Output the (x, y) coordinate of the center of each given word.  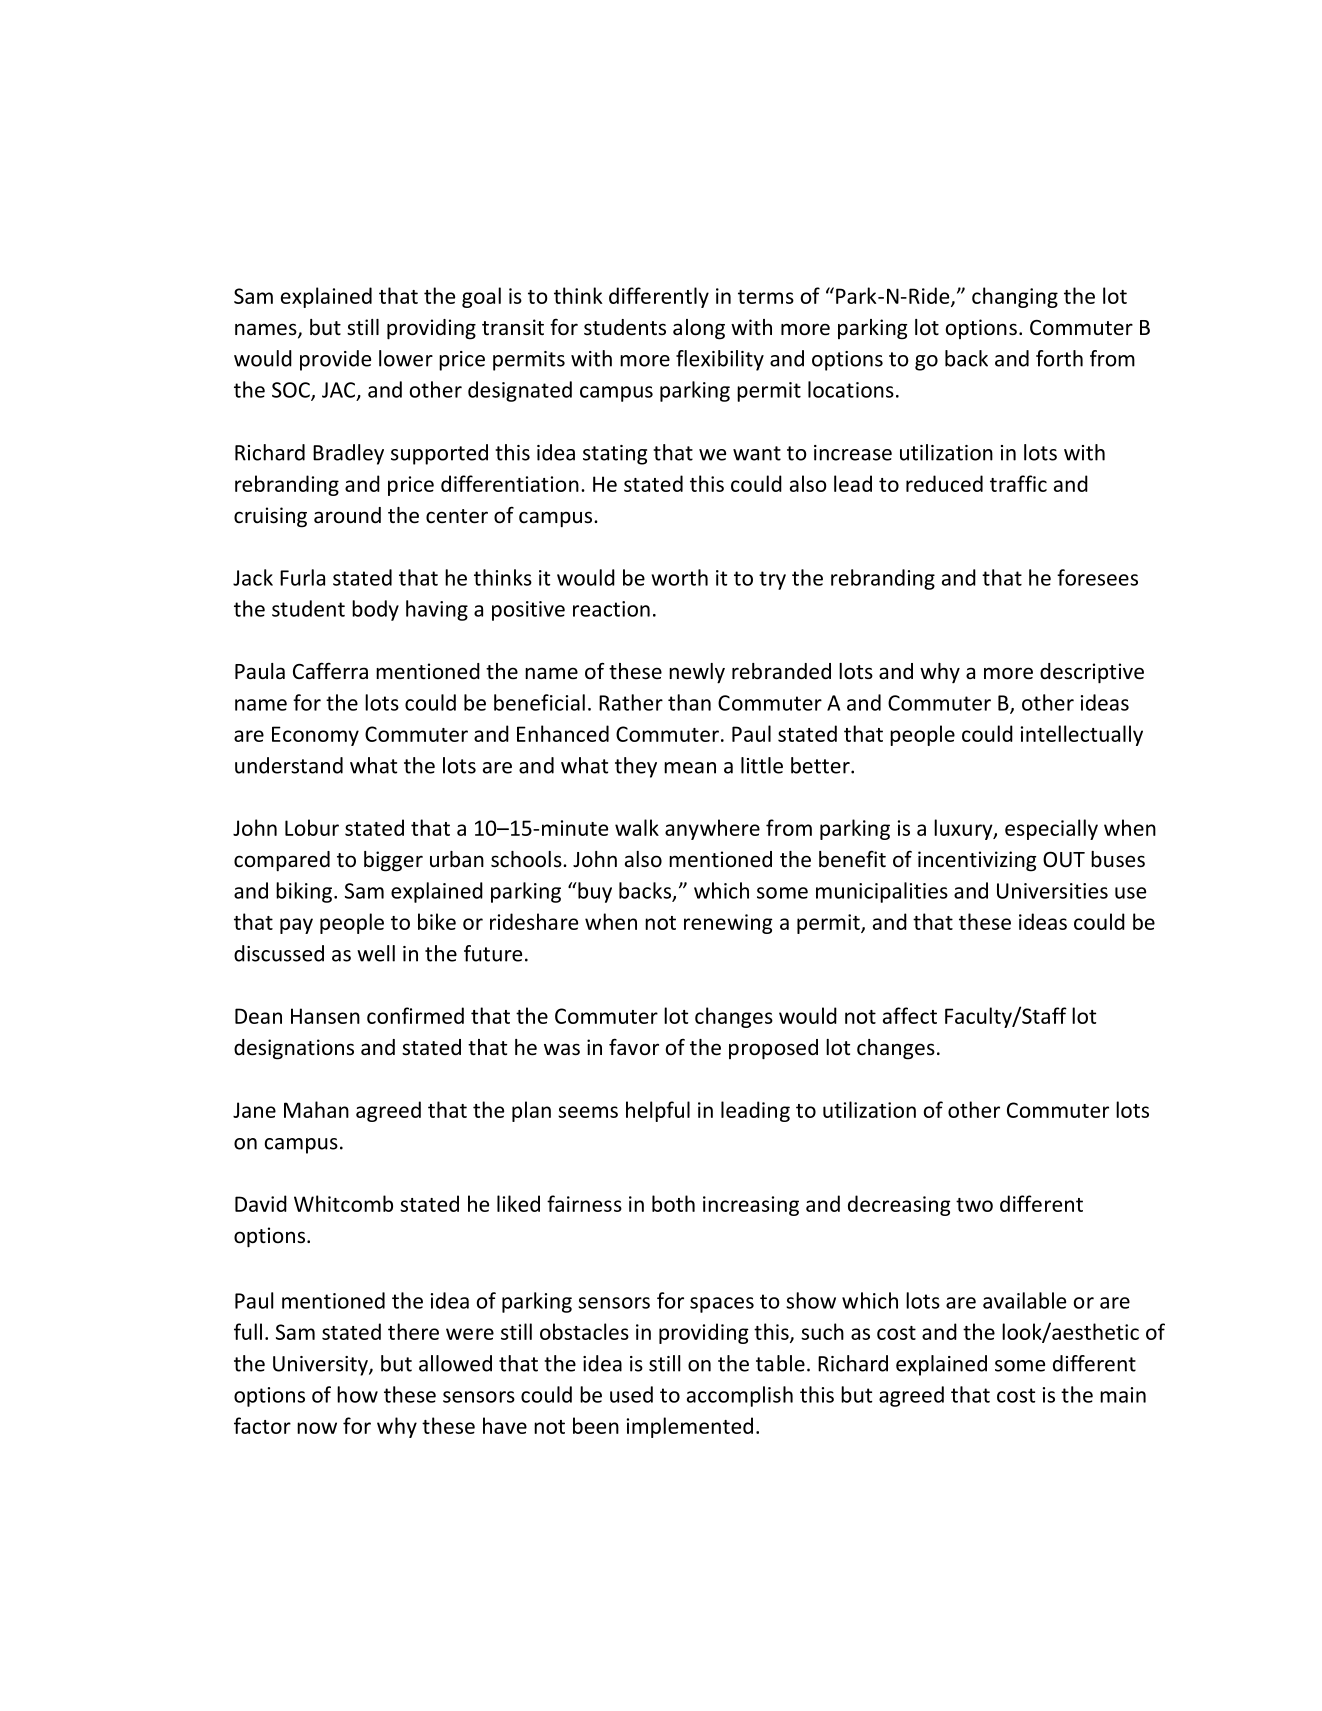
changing (1015, 297)
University (321, 1366)
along (699, 329)
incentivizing (977, 861)
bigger (393, 861)
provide (335, 360)
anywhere (712, 829)
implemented (690, 1427)
